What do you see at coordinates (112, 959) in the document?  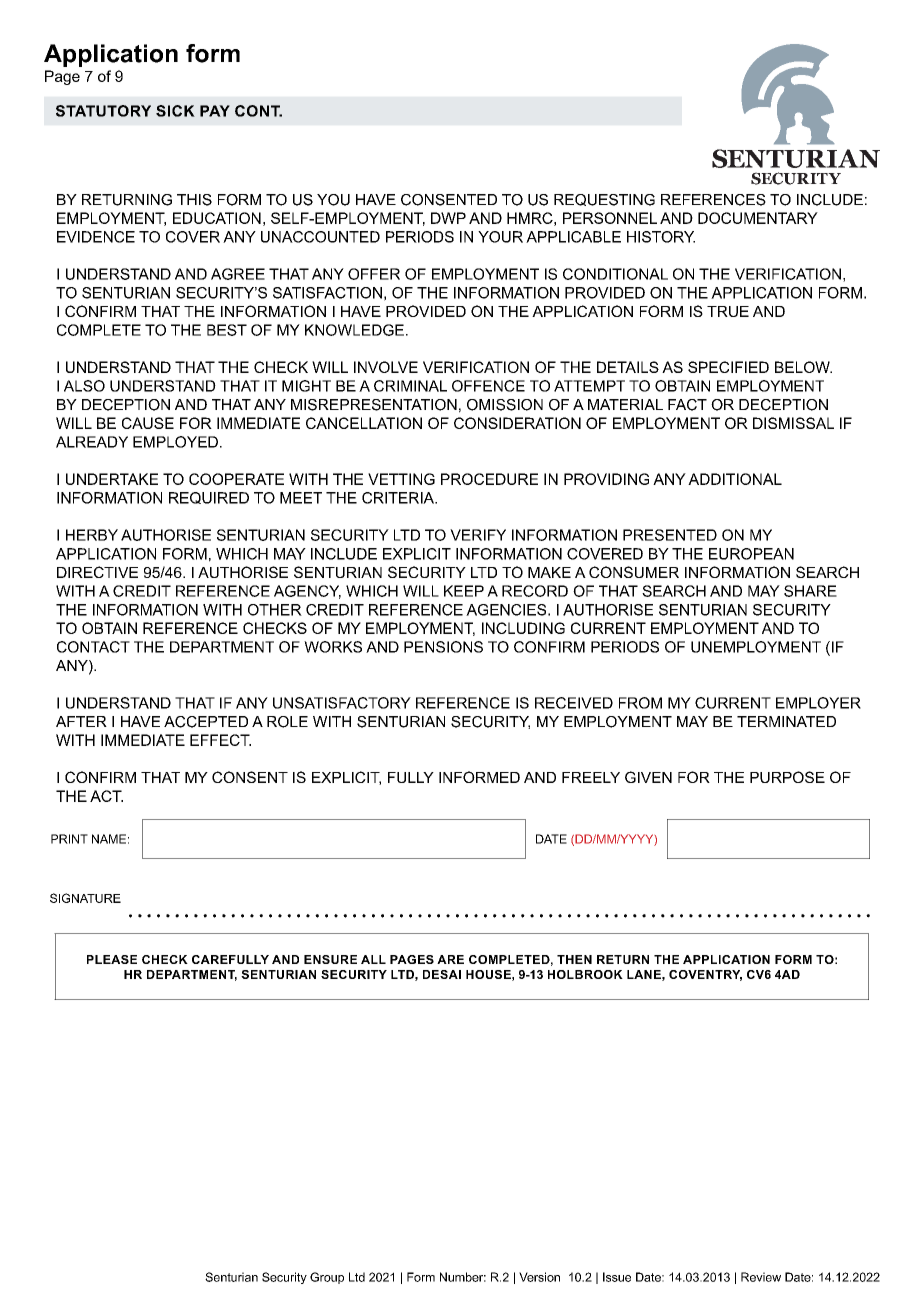 I see `PLEASE` at bounding box center [112, 959].
